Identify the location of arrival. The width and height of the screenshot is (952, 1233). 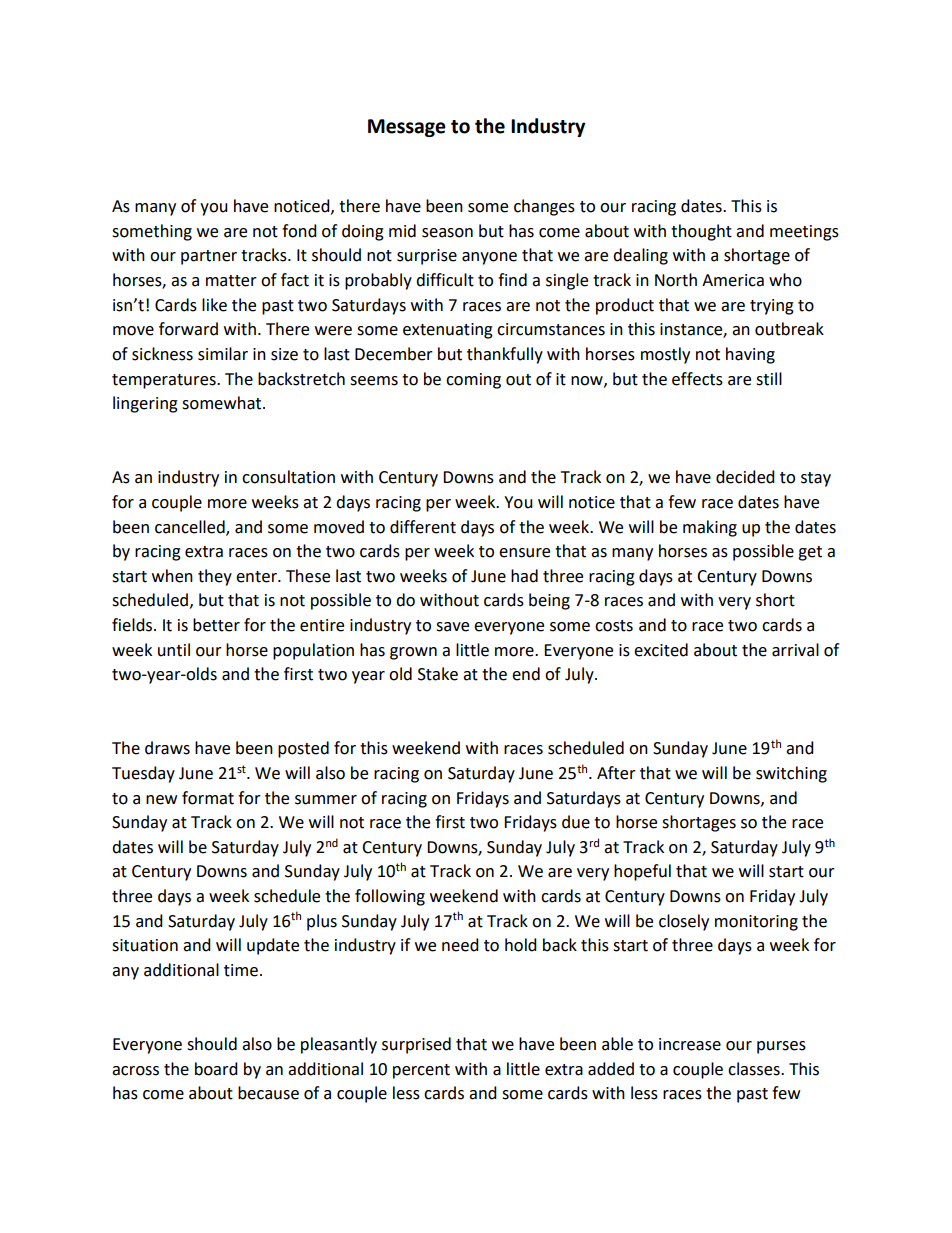
(795, 650).
